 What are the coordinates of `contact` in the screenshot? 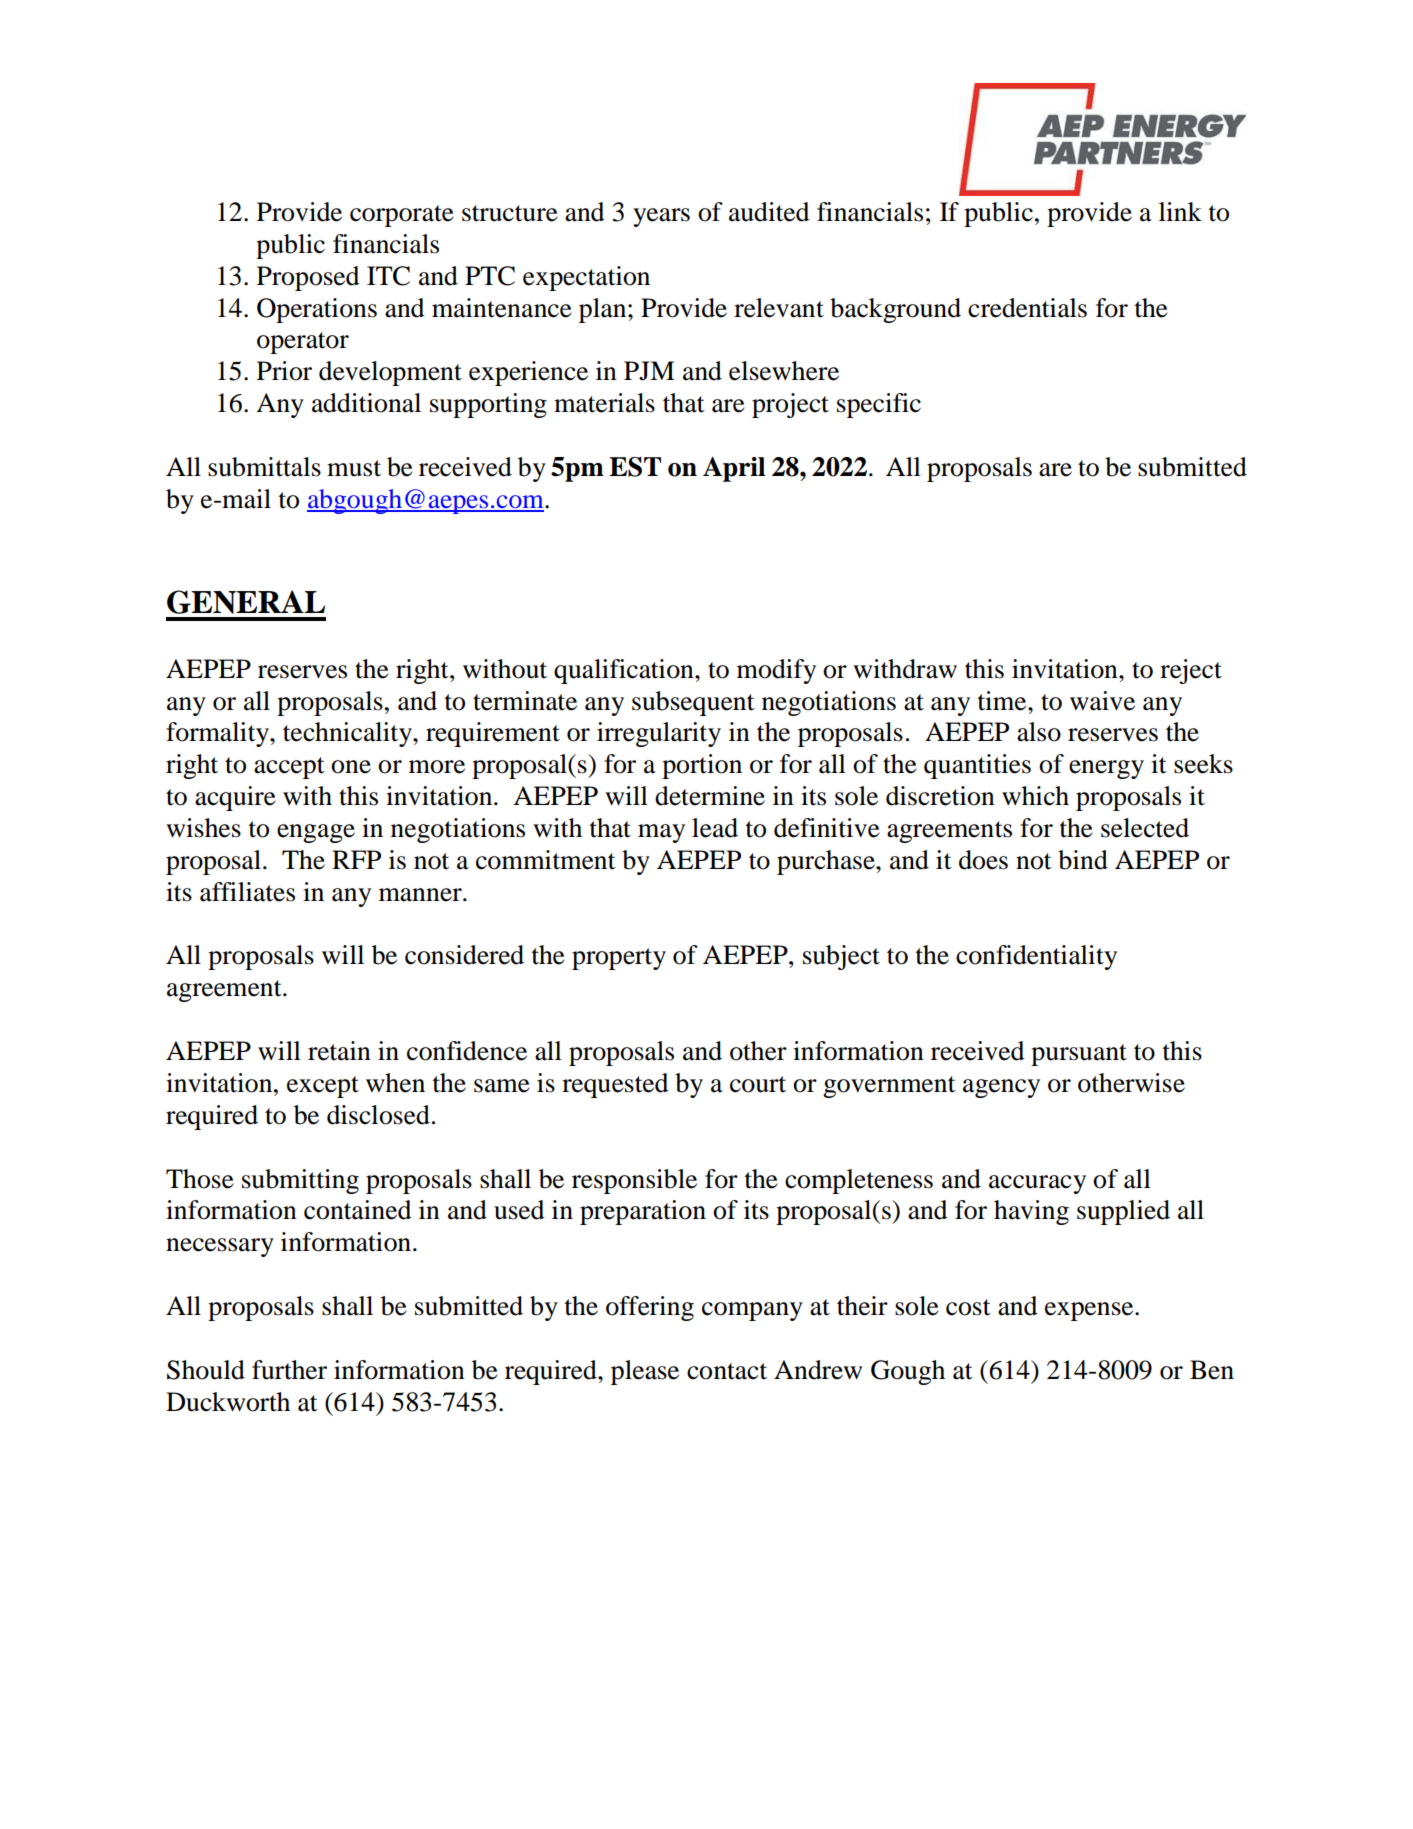 It's located at (727, 1371).
